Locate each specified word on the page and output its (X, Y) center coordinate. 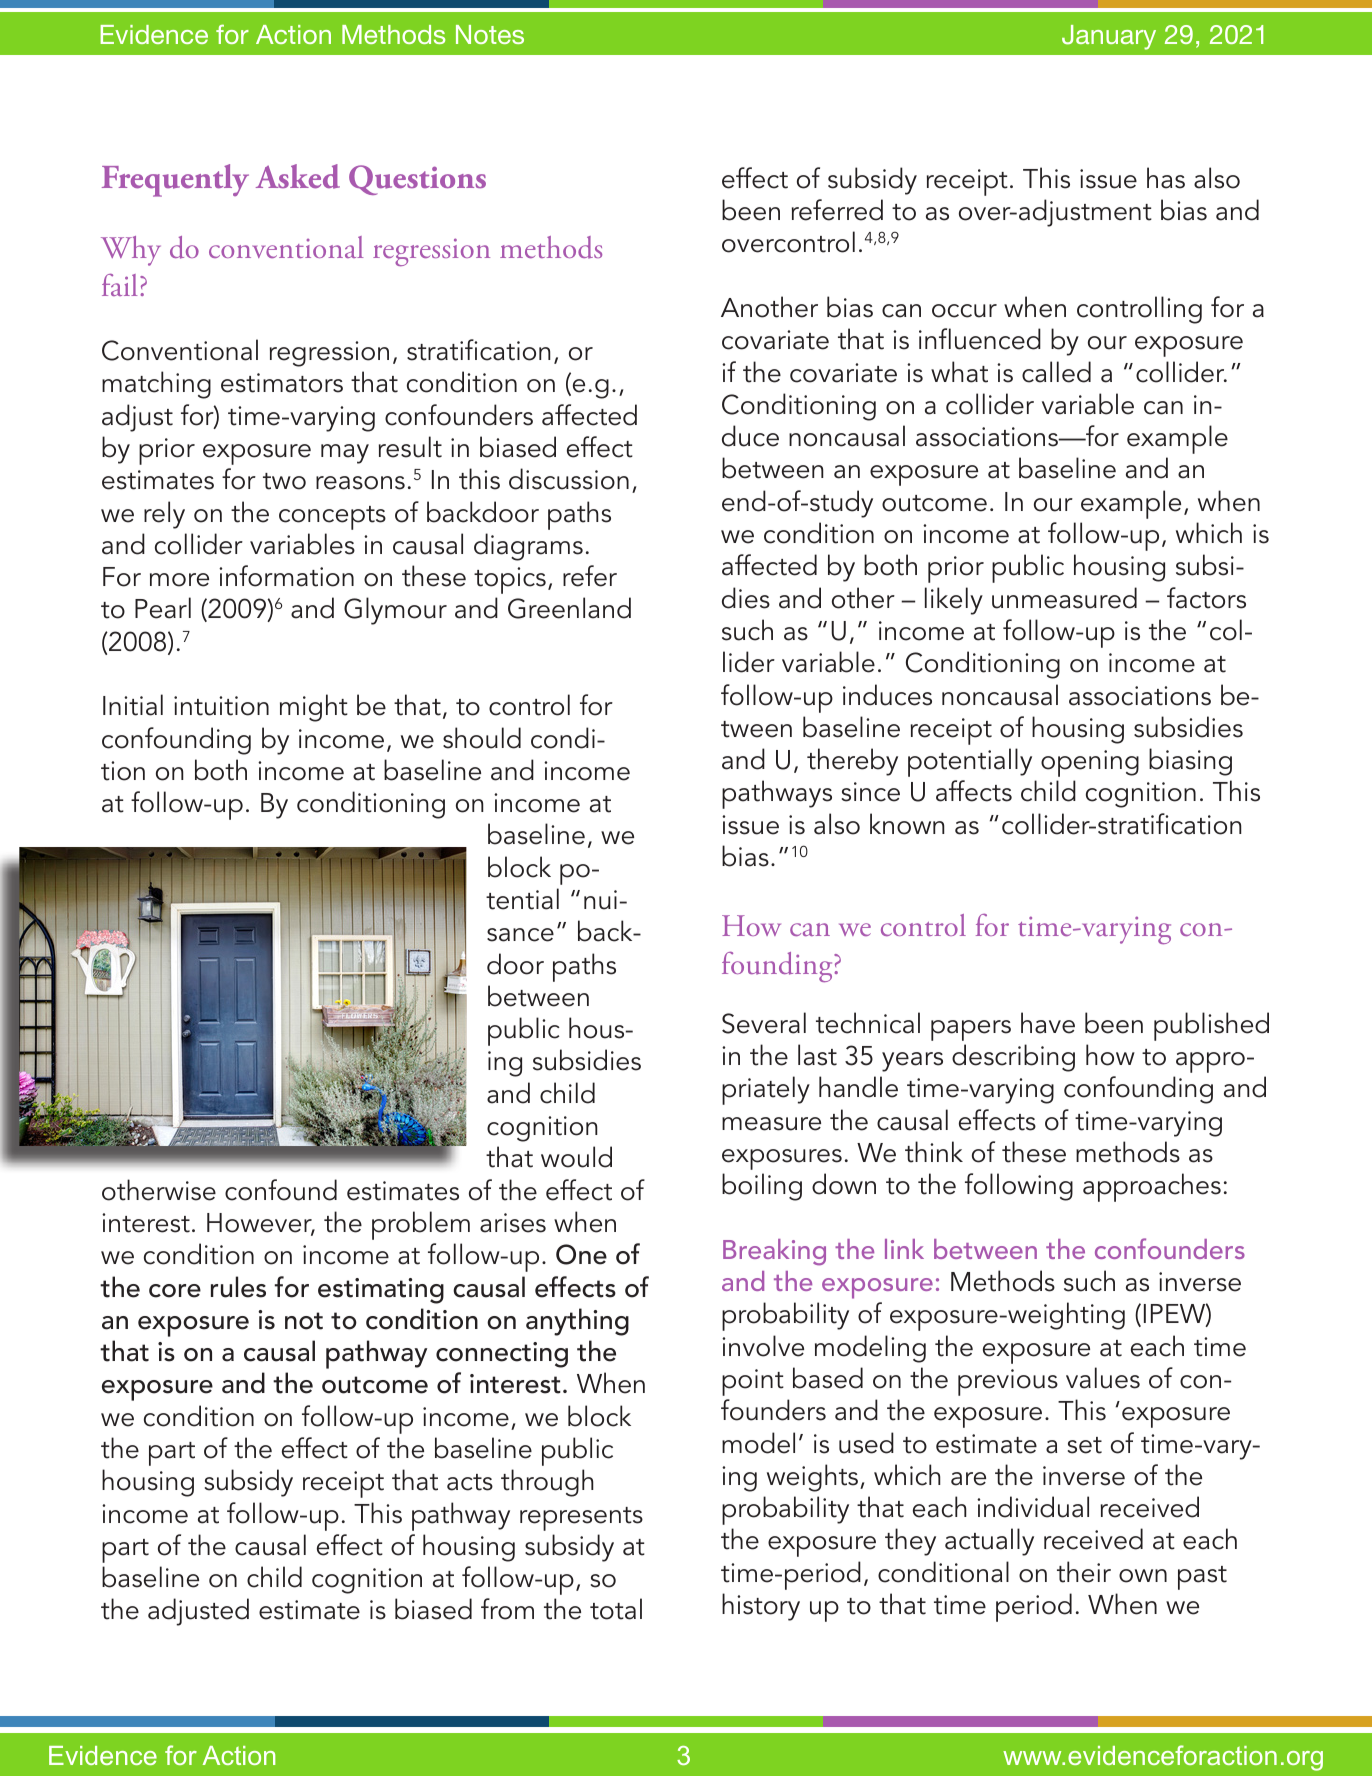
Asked (298, 176)
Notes (490, 34)
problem (421, 1225)
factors (1206, 598)
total (616, 1609)
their (1084, 1572)
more (179, 580)
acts (470, 1482)
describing (1013, 1058)
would (576, 1157)
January (1109, 37)
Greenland (569, 608)
